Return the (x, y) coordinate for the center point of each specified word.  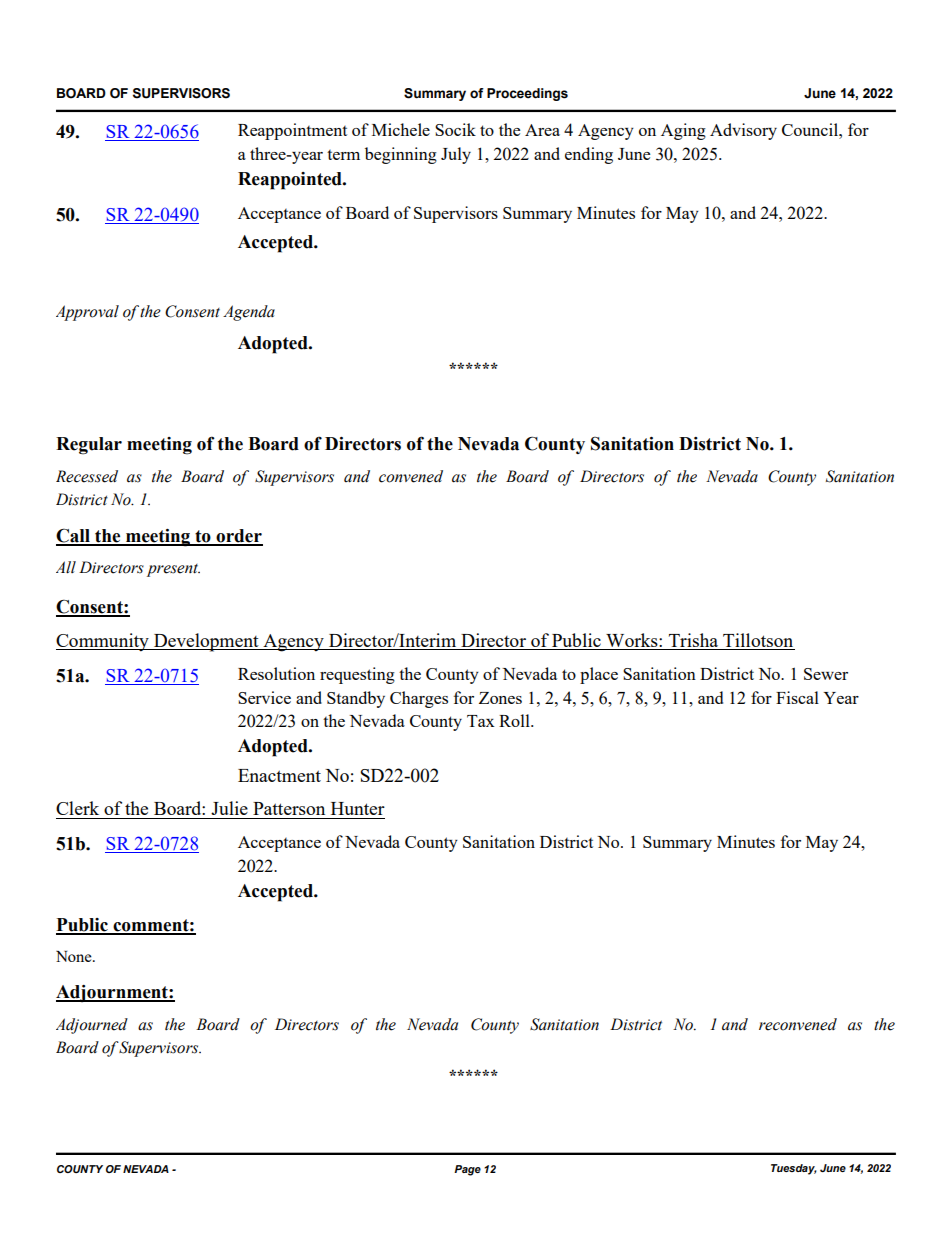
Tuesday (794, 1169)
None (75, 956)
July (456, 155)
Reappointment (292, 131)
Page (467, 1170)
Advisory (743, 131)
